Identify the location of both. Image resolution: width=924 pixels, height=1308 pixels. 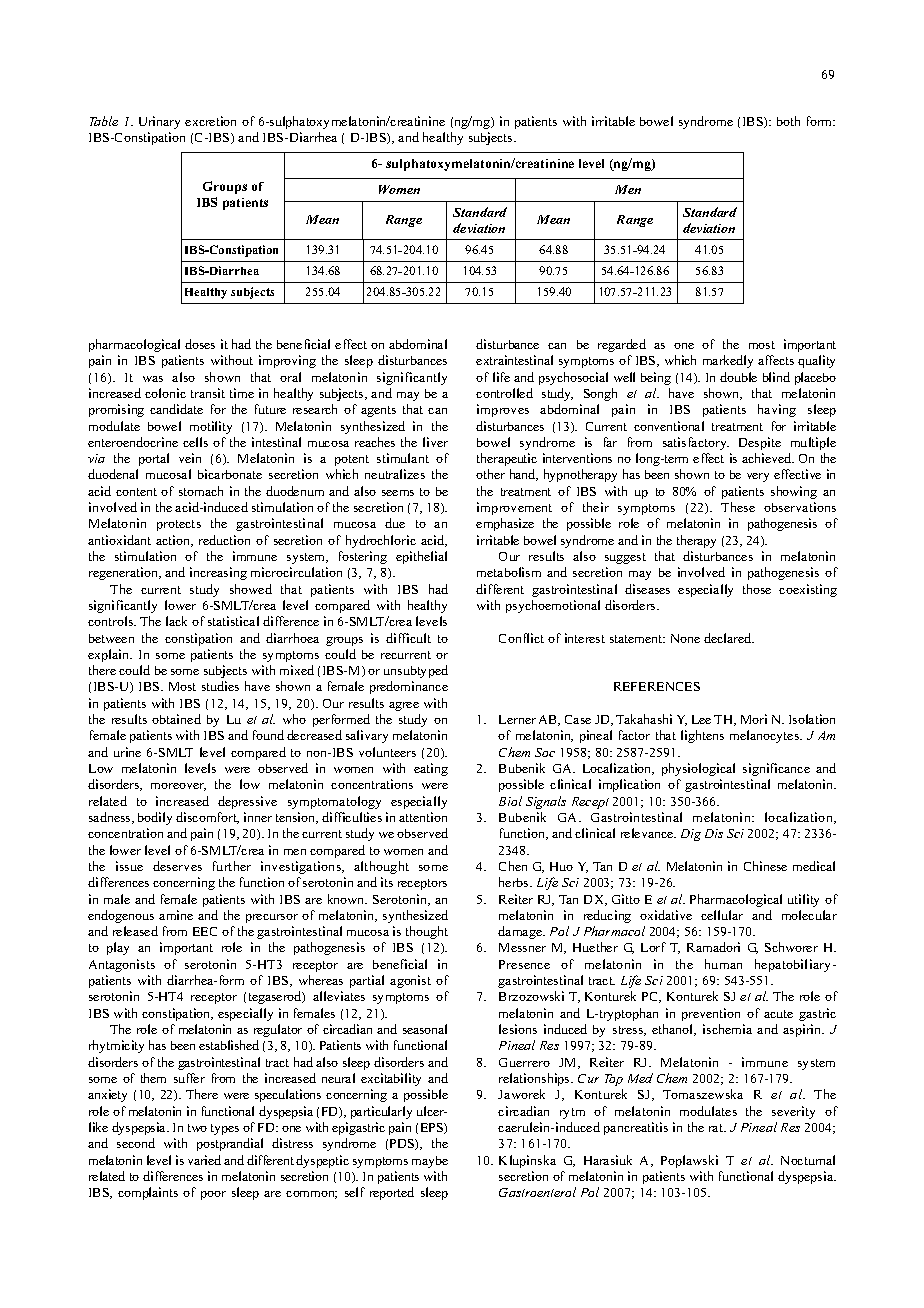
(788, 121).
